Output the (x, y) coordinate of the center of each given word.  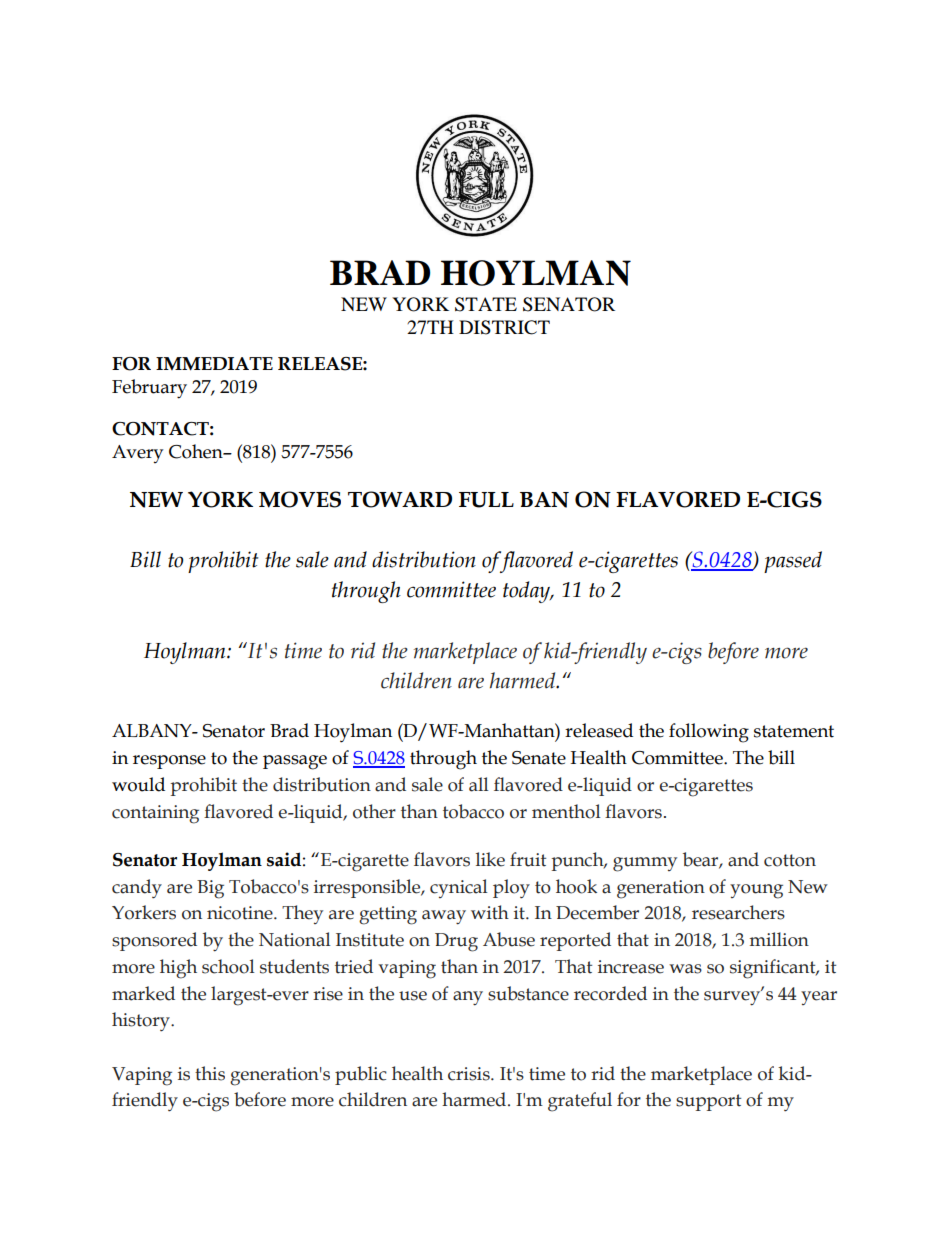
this (210, 1073)
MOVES (300, 499)
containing (155, 814)
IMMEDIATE (214, 364)
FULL (486, 500)
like (490, 859)
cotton (790, 860)
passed (793, 562)
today (528, 592)
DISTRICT (504, 327)
